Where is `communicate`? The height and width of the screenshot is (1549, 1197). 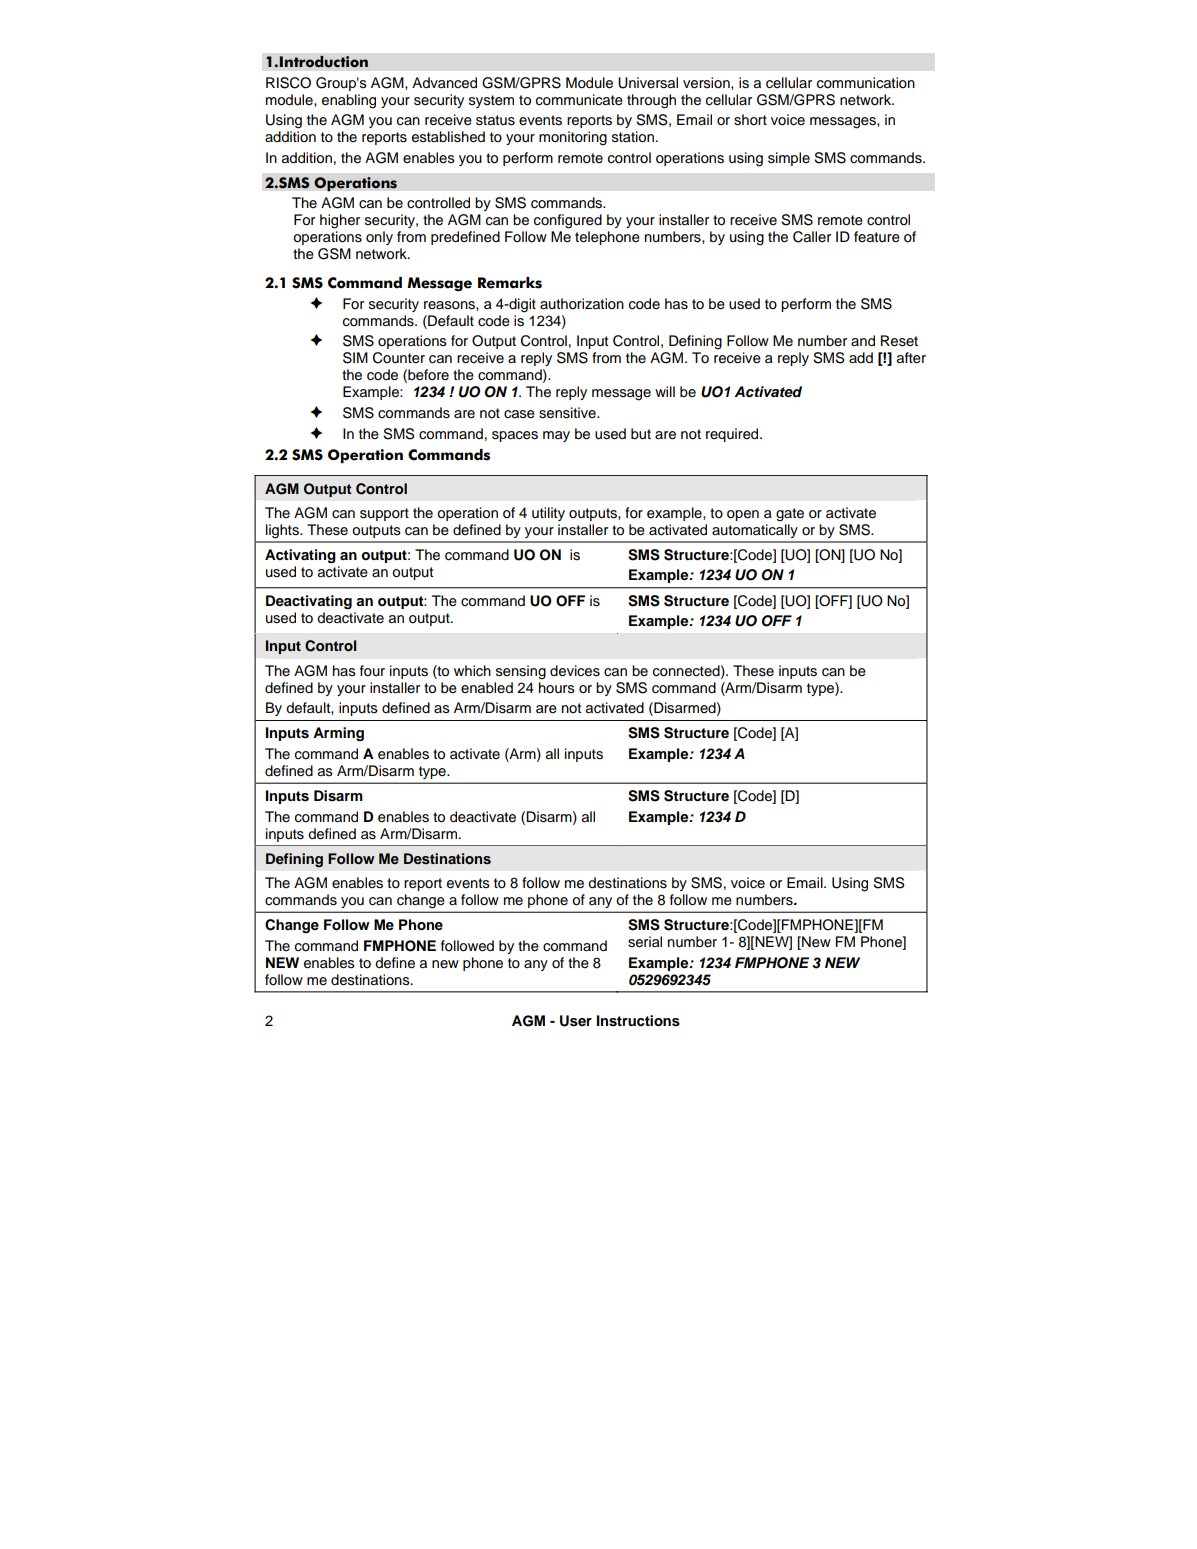
communicate is located at coordinates (579, 100).
